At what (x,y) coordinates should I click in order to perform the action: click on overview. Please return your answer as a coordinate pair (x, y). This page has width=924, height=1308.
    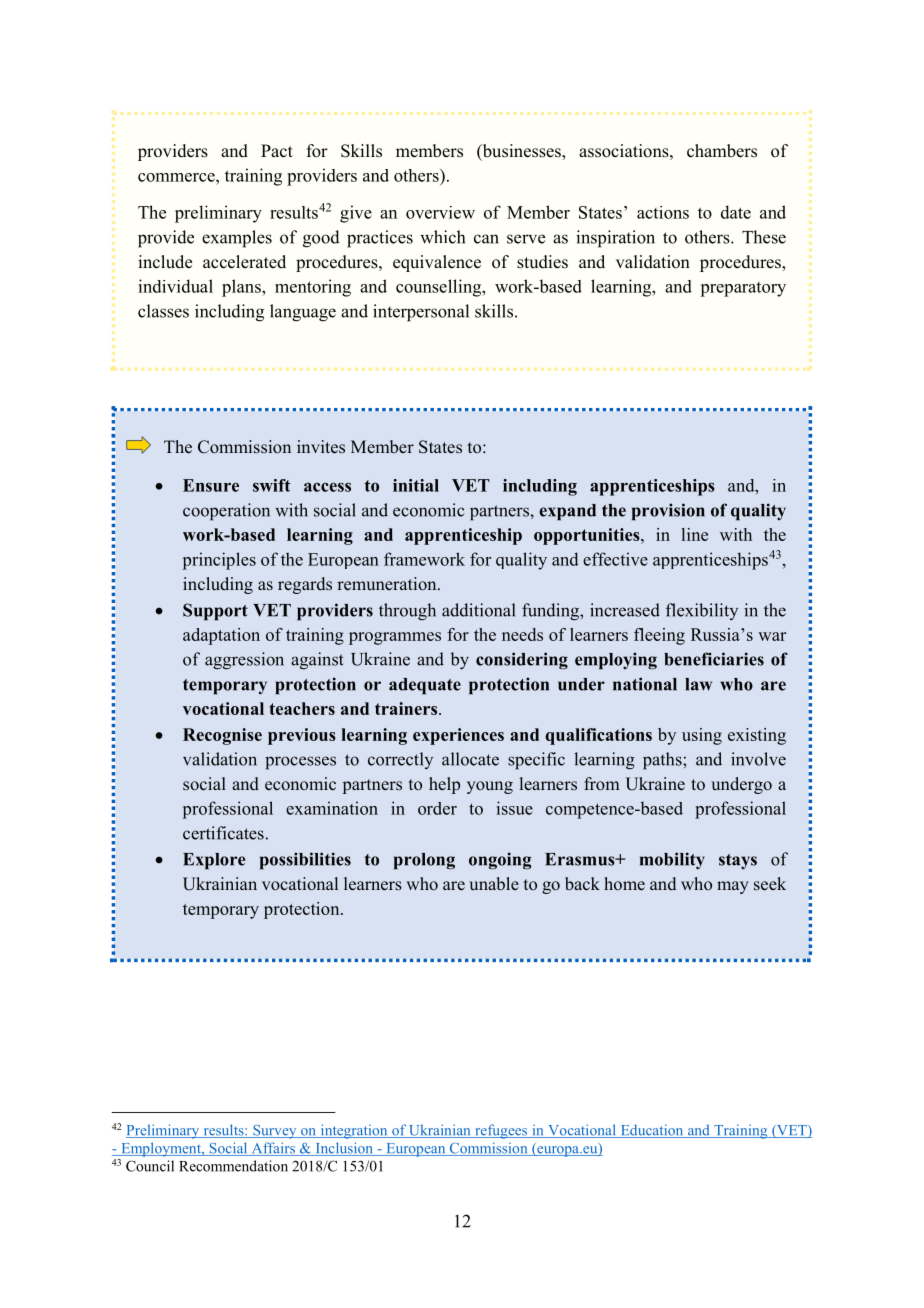
    Looking at the image, I should click on (440, 212).
